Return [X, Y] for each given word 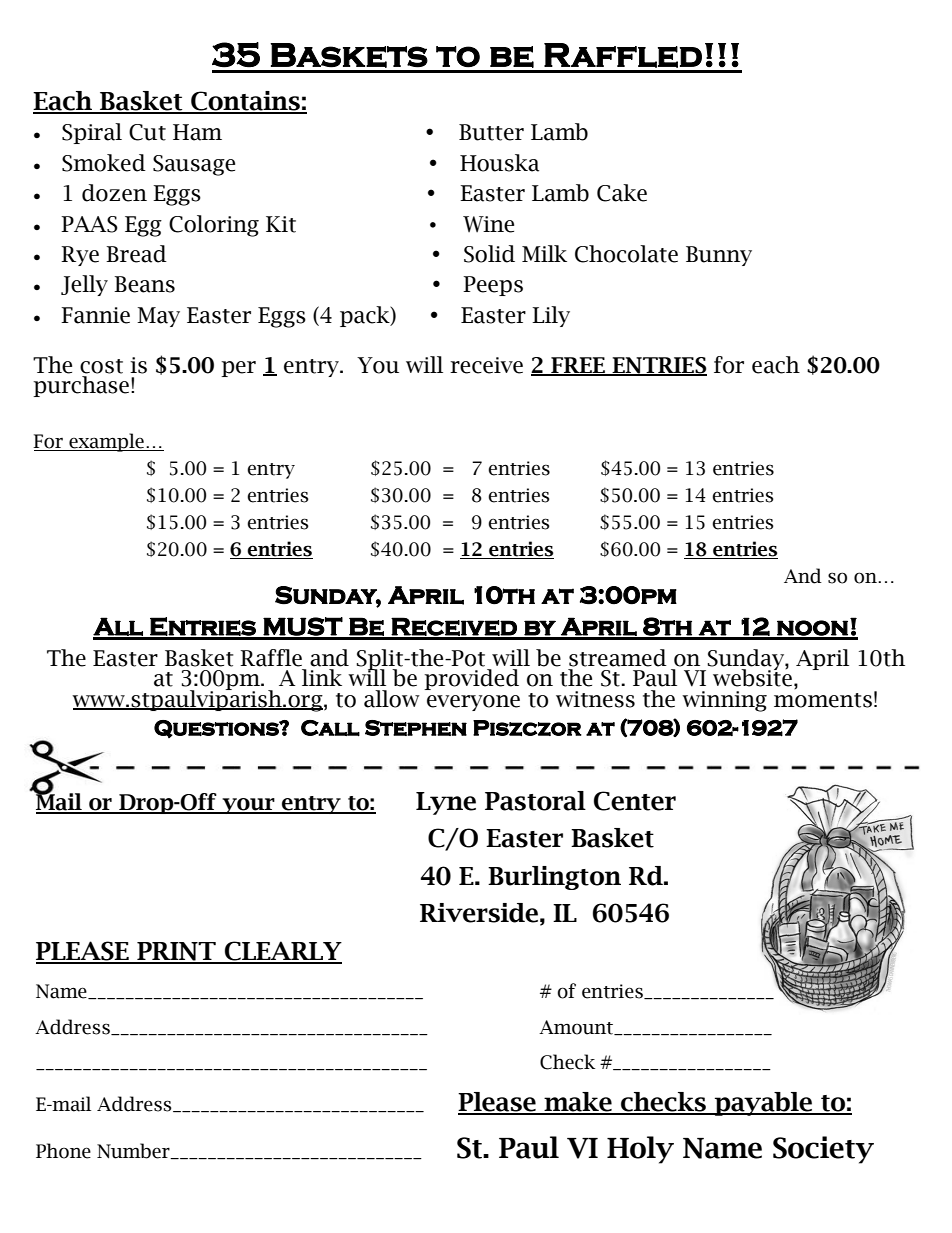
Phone [63, 1151]
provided [471, 679]
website [752, 677]
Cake [622, 193]
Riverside [479, 913]
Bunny [719, 256]
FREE [578, 366]
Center [635, 801]
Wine [488, 224]
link [322, 677]
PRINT [176, 952]
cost [101, 366]
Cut [147, 132]
